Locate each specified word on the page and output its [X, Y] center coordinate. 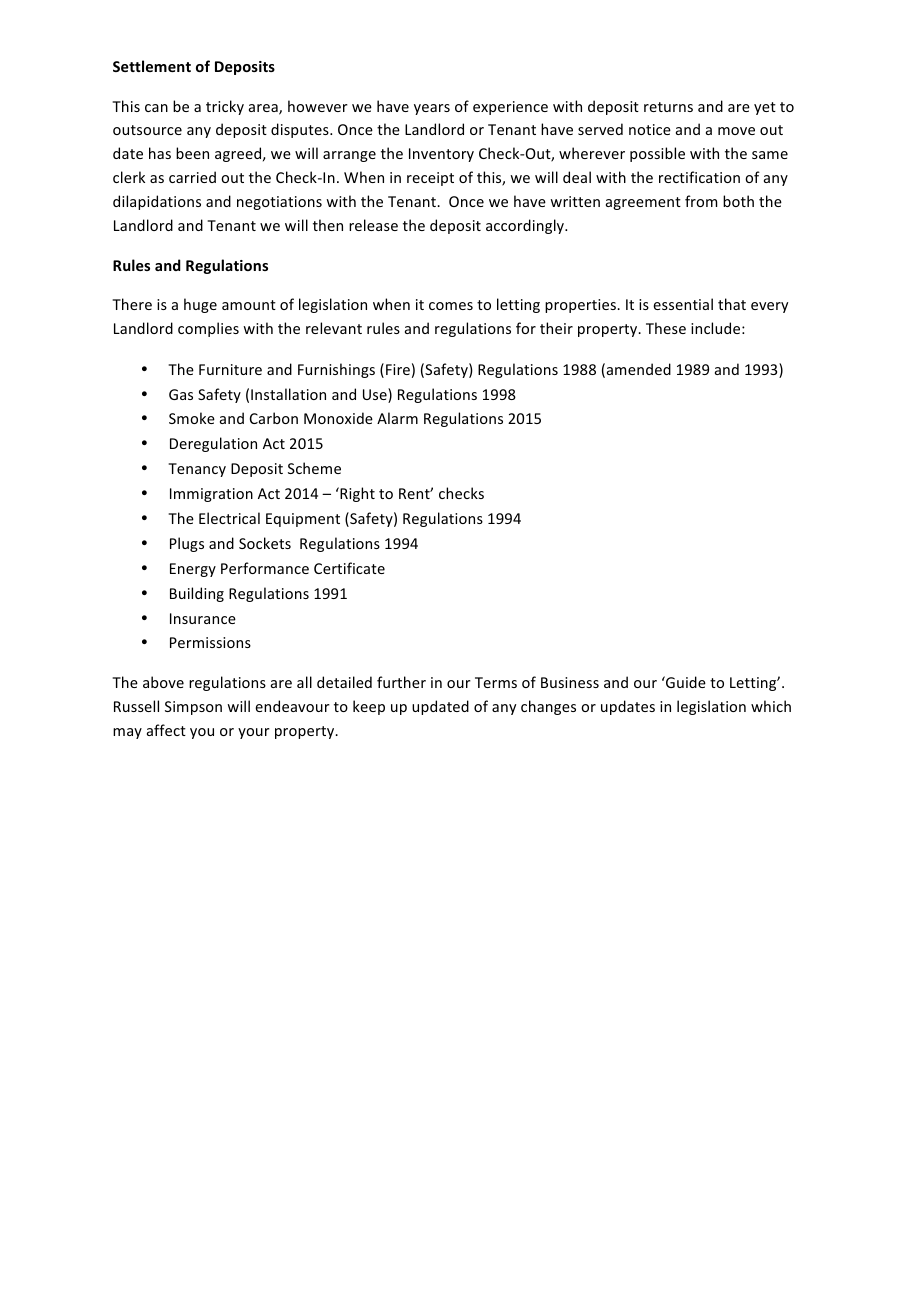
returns [668, 107]
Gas [181, 394]
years [432, 109]
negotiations [279, 203]
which [771, 706]
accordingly [526, 226]
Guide [685, 682]
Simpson [193, 708]
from [701, 201]
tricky [225, 107]
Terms [496, 682]
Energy [193, 570]
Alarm [397, 418]
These [666, 328]
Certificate [349, 568]
